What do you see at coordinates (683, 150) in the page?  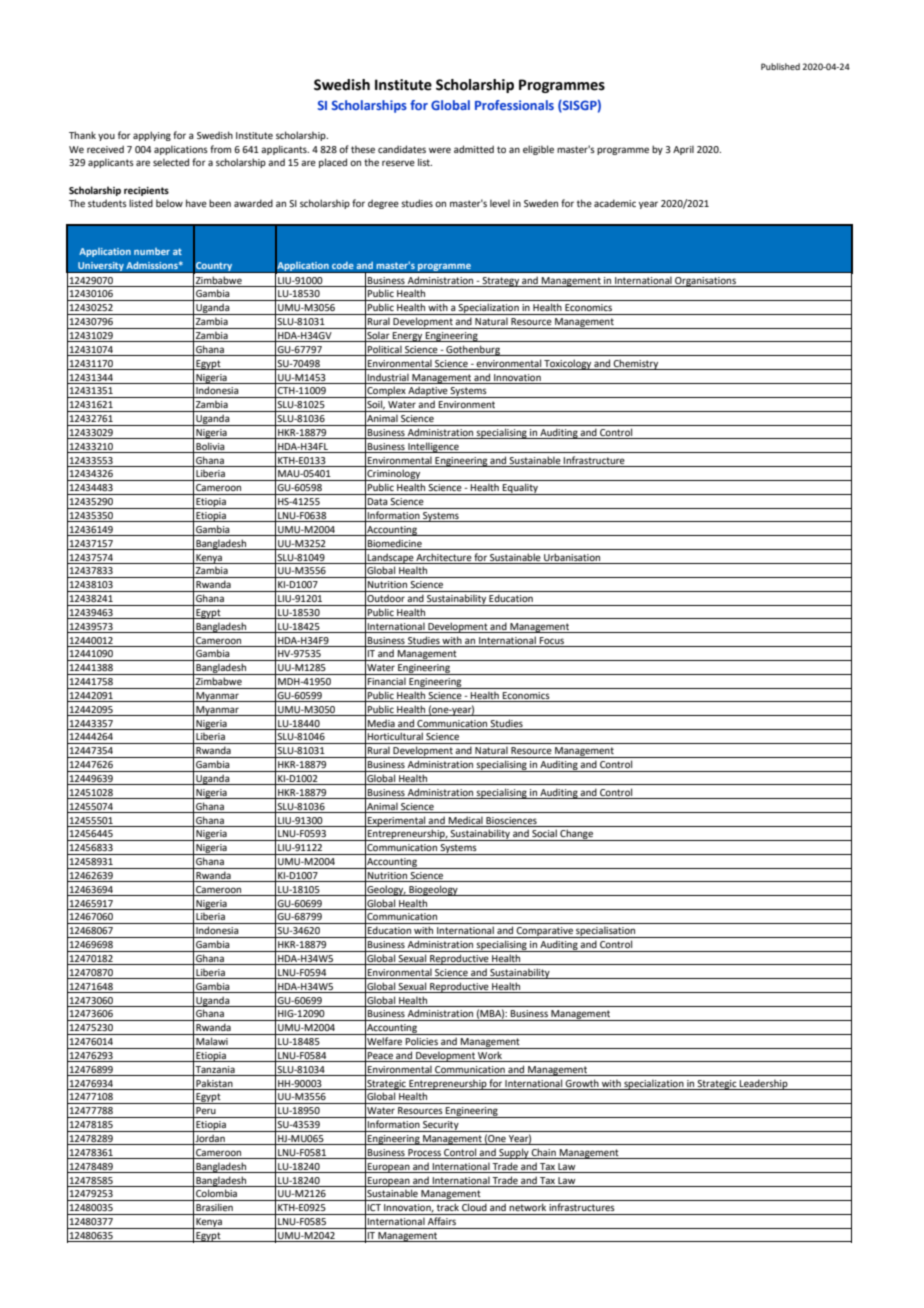 I see `April` at bounding box center [683, 150].
